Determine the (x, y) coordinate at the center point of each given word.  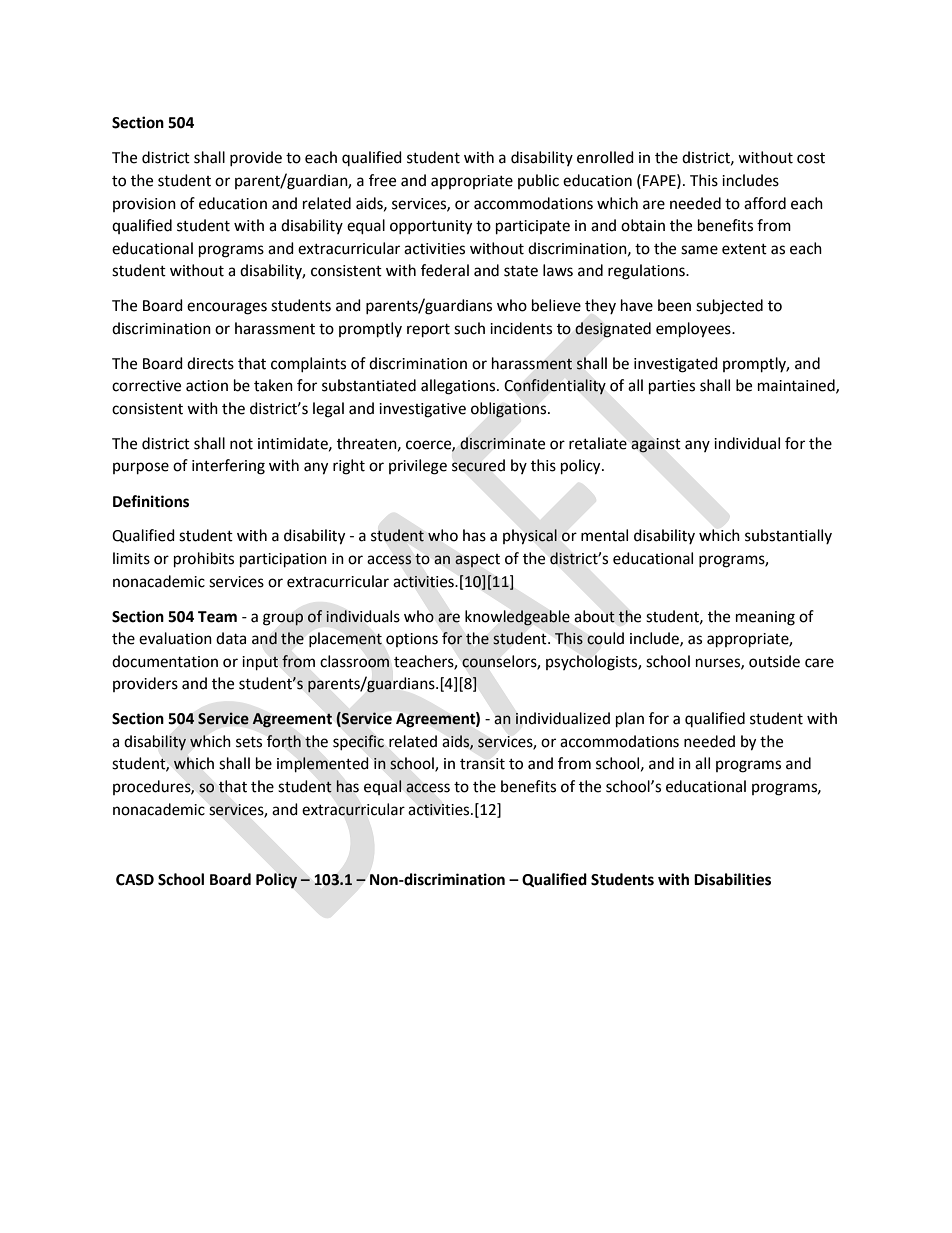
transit (482, 764)
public (538, 181)
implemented (323, 765)
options (412, 640)
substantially (788, 536)
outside (774, 661)
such (469, 328)
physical (530, 536)
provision (144, 205)
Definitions (151, 501)
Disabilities (732, 879)
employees (694, 330)
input (260, 663)
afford (765, 203)
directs (210, 363)
